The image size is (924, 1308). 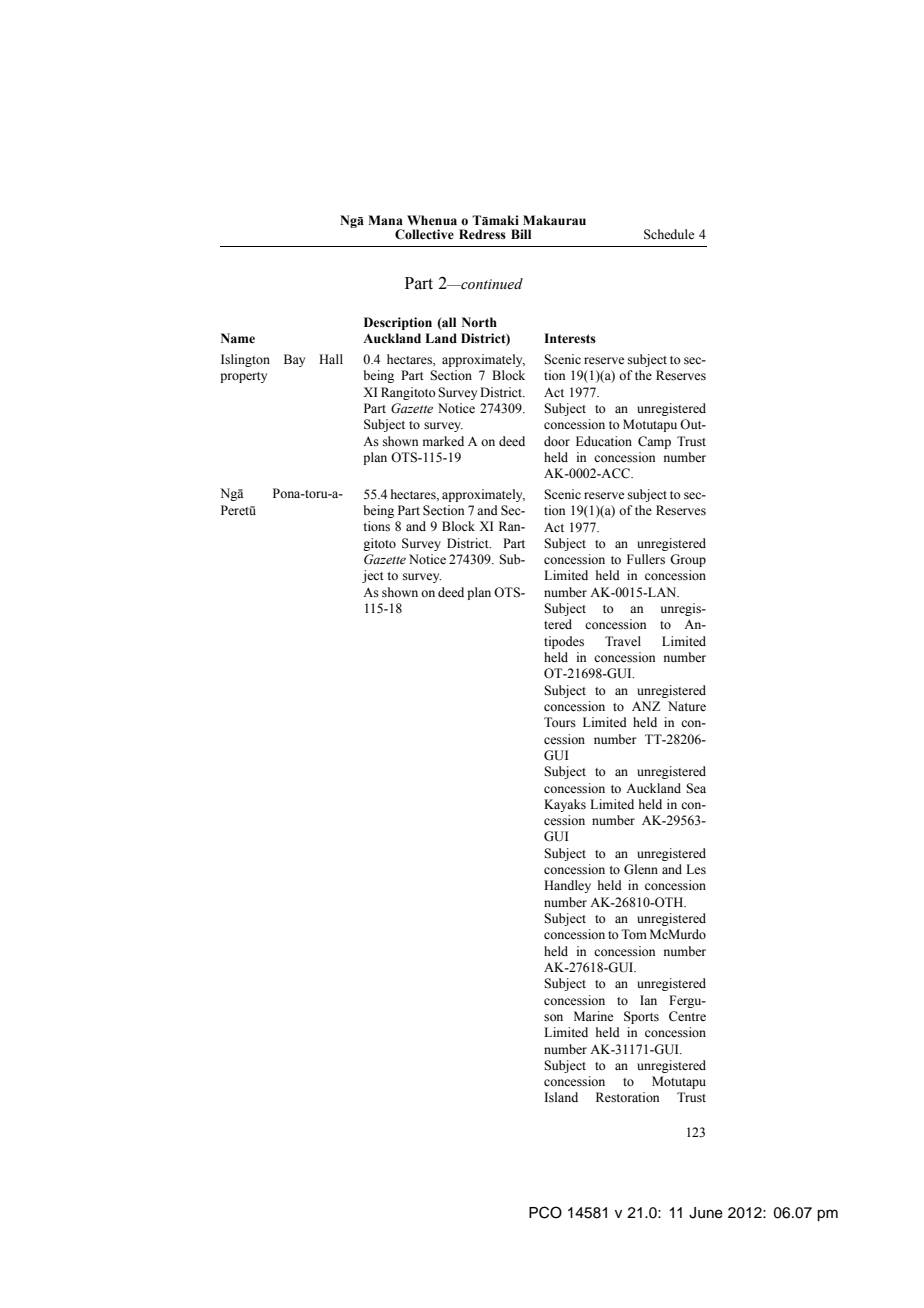 What do you see at coordinates (545, 1212) in the image?
I see `PCO` at bounding box center [545, 1212].
